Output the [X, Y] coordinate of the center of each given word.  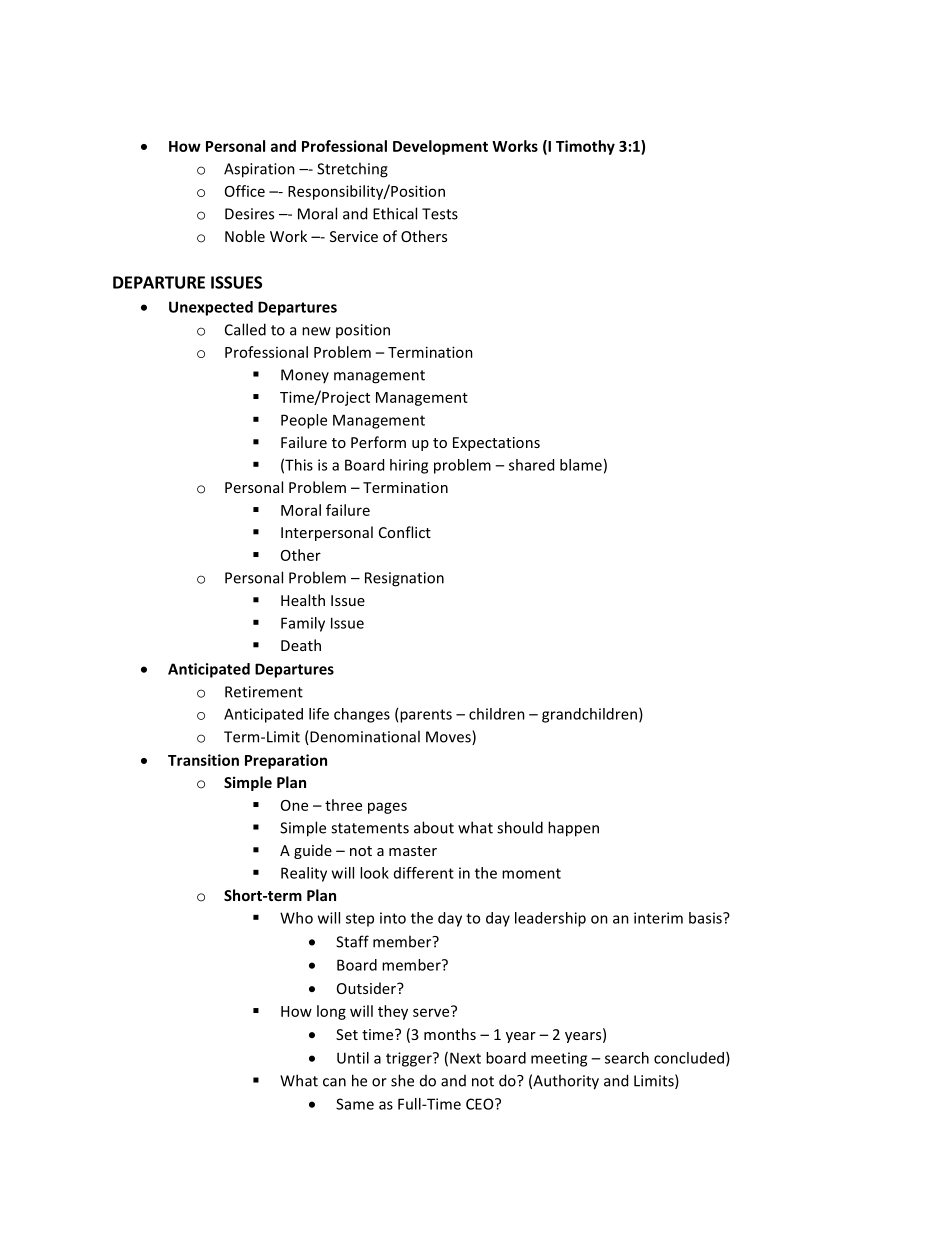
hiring [409, 466]
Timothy [585, 147]
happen [573, 829]
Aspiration [259, 170]
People [304, 421]
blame [581, 465]
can [334, 1082]
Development [440, 147]
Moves [449, 737]
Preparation [286, 761]
